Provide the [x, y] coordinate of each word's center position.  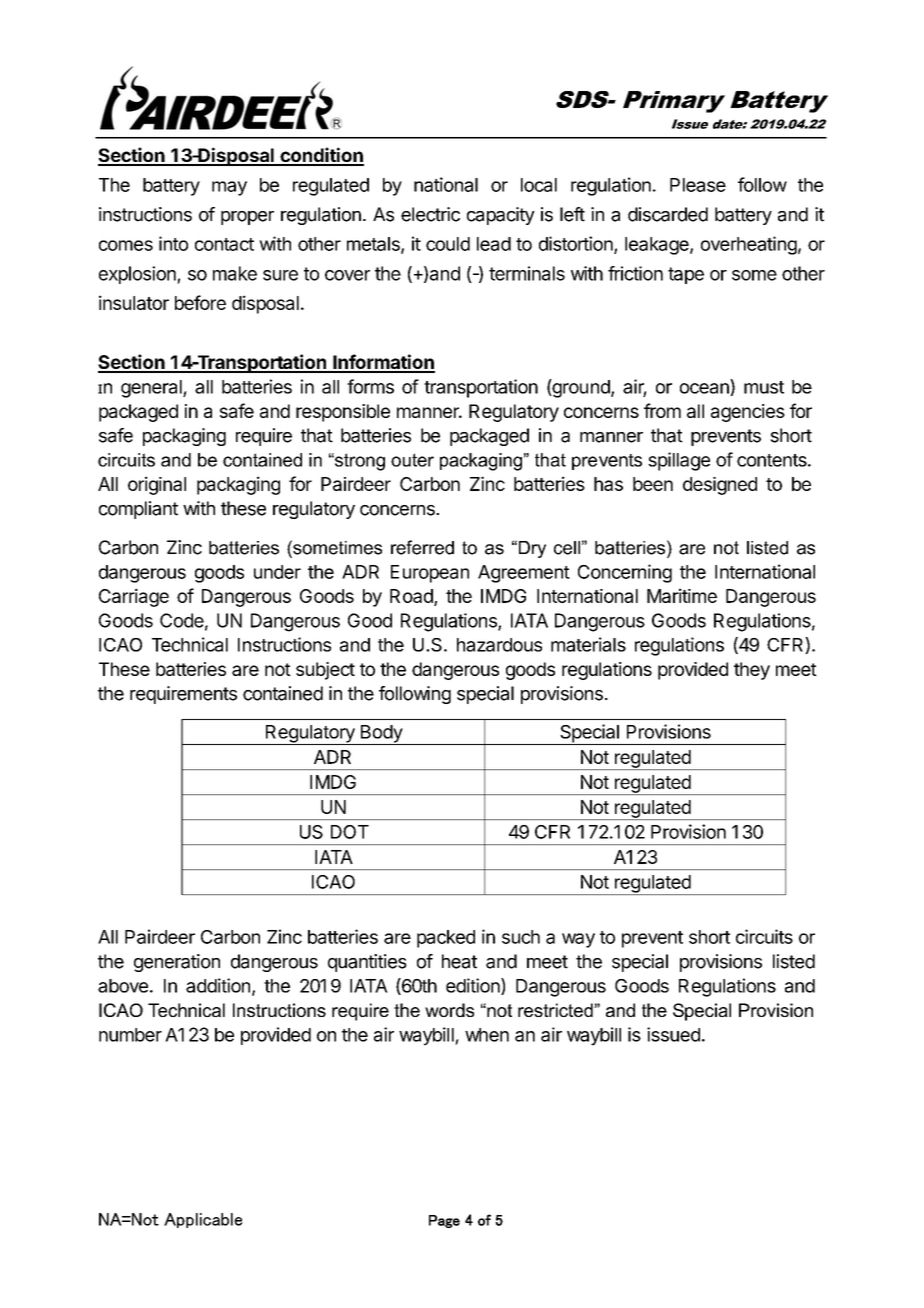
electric [430, 214]
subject [325, 671]
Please [698, 185]
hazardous [499, 645]
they [752, 671]
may [229, 188]
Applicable [203, 1220]
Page [444, 1221]
